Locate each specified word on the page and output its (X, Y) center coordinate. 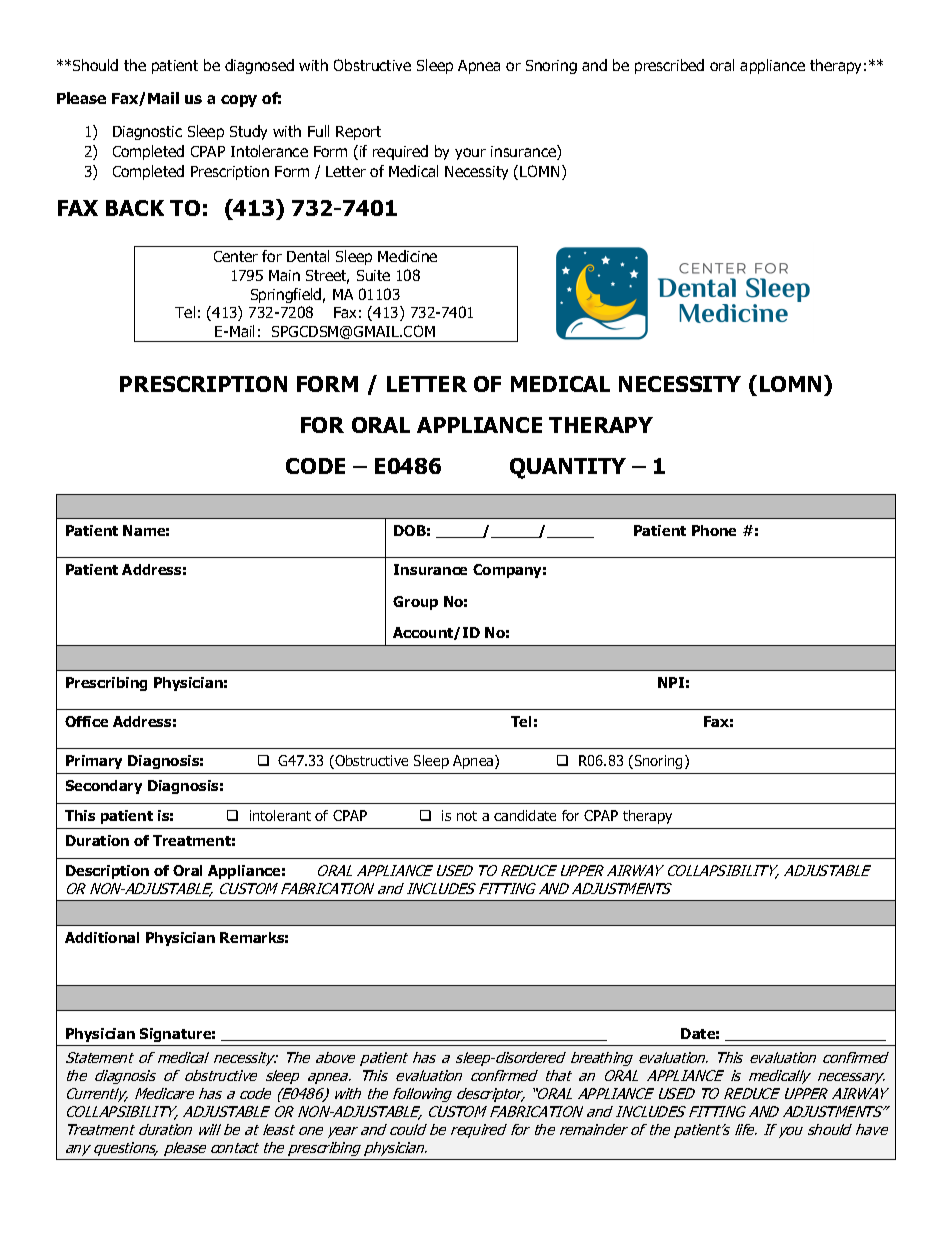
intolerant (280, 815)
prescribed (669, 66)
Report (358, 133)
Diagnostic (147, 133)
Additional (102, 937)
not (467, 816)
